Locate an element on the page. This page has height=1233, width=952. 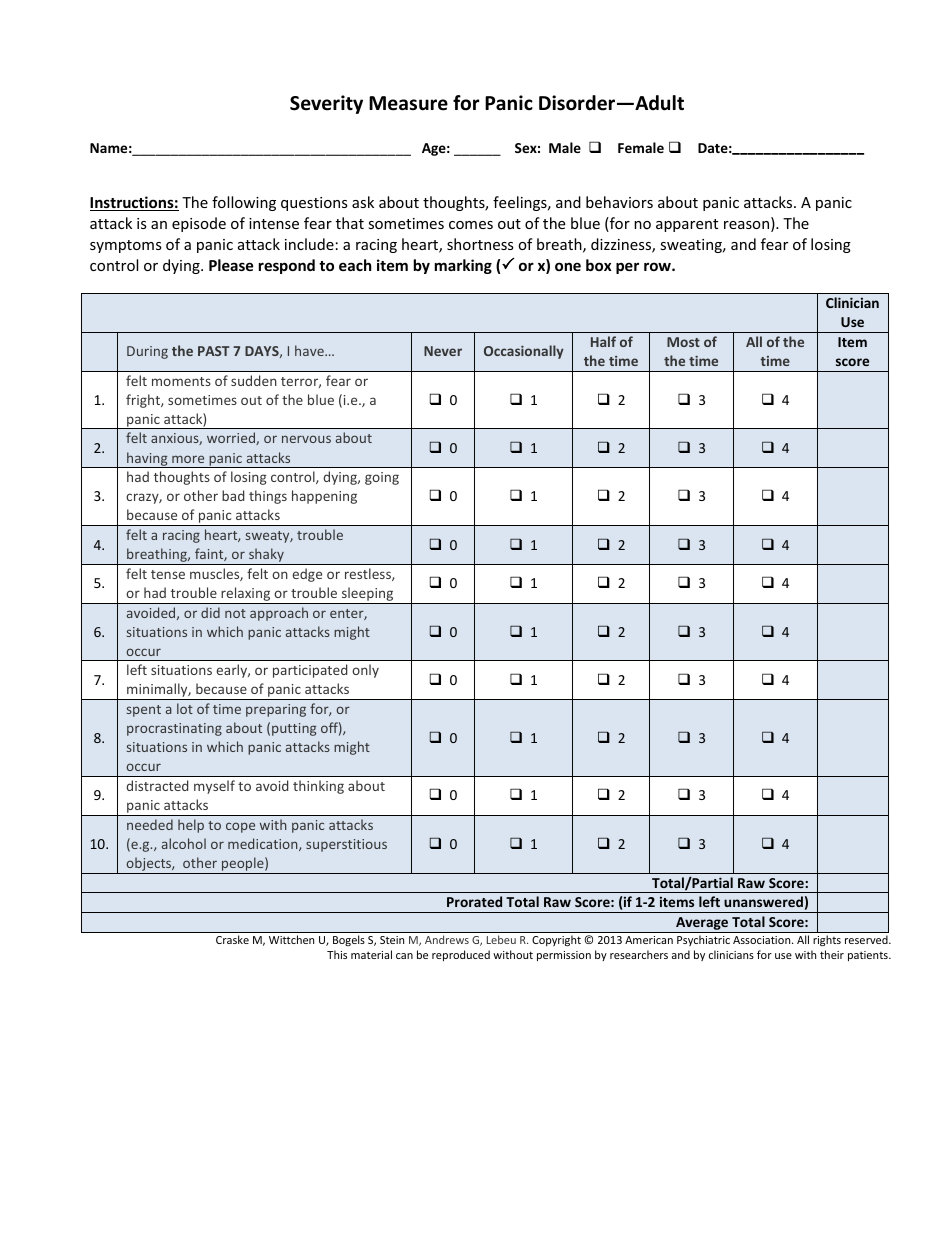
Most is located at coordinates (683, 342).
